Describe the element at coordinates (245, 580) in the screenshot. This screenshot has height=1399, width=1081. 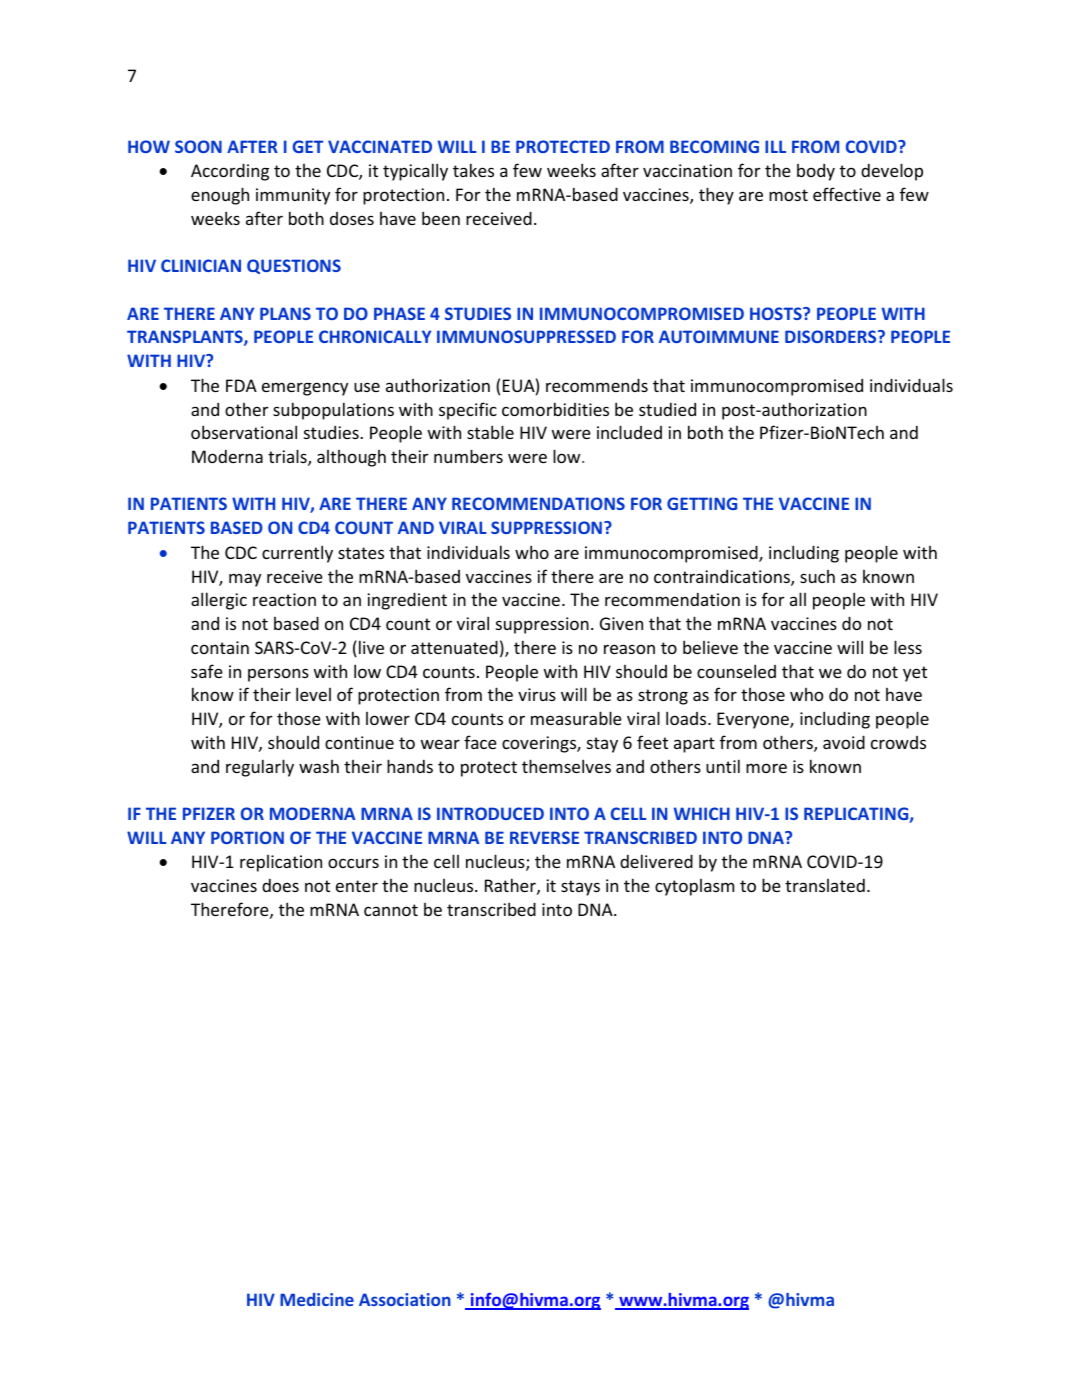
I see `may` at that location.
